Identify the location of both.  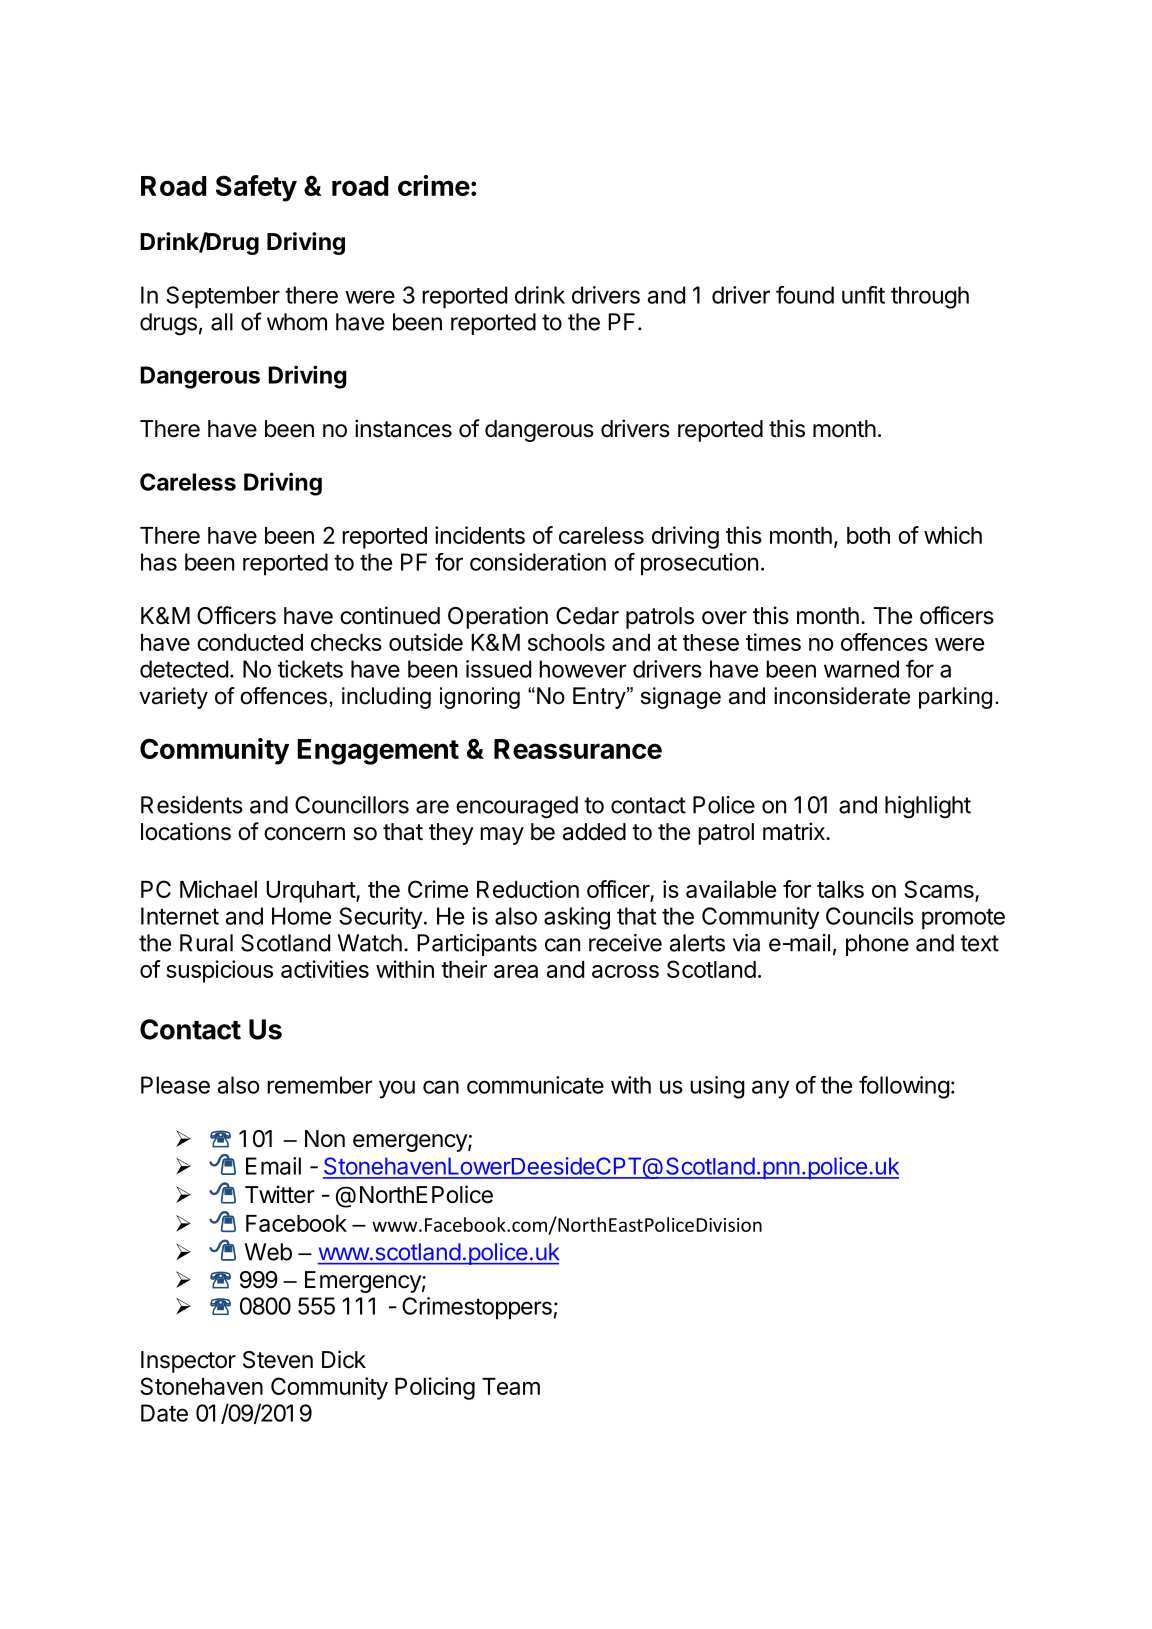
(868, 535).
